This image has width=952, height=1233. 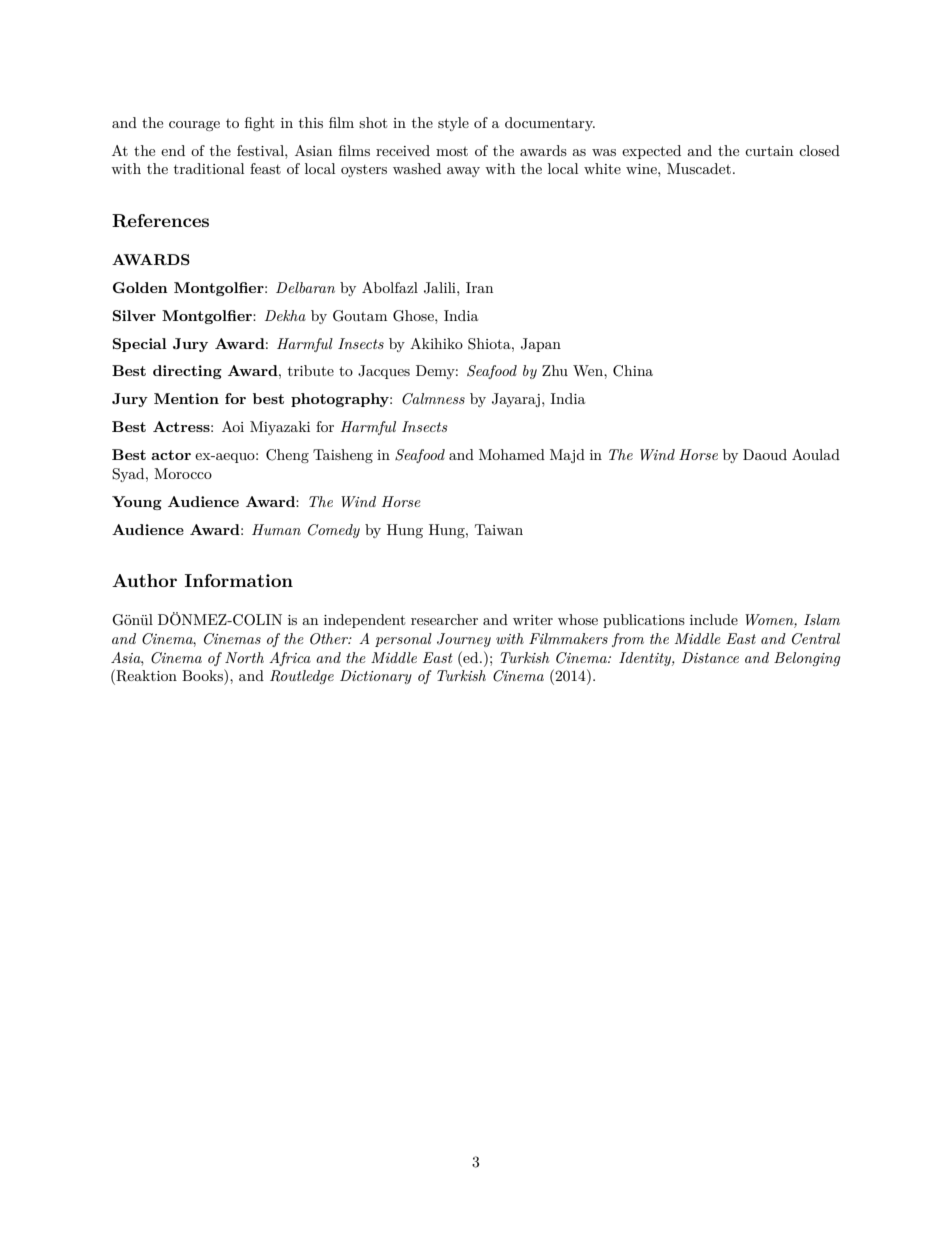 I want to click on most, so click(x=452, y=151).
